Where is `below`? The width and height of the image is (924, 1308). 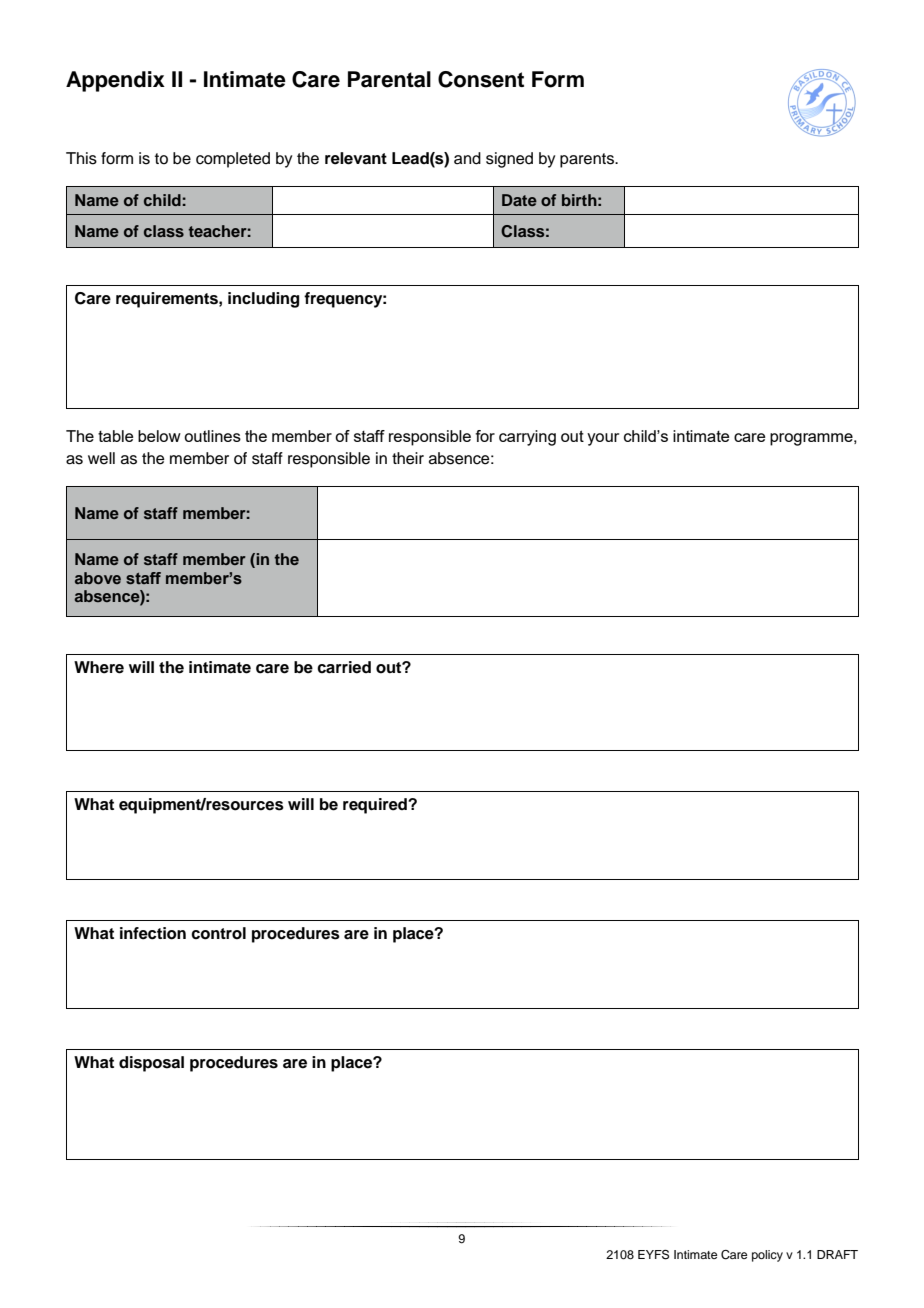 below is located at coordinates (159, 436).
